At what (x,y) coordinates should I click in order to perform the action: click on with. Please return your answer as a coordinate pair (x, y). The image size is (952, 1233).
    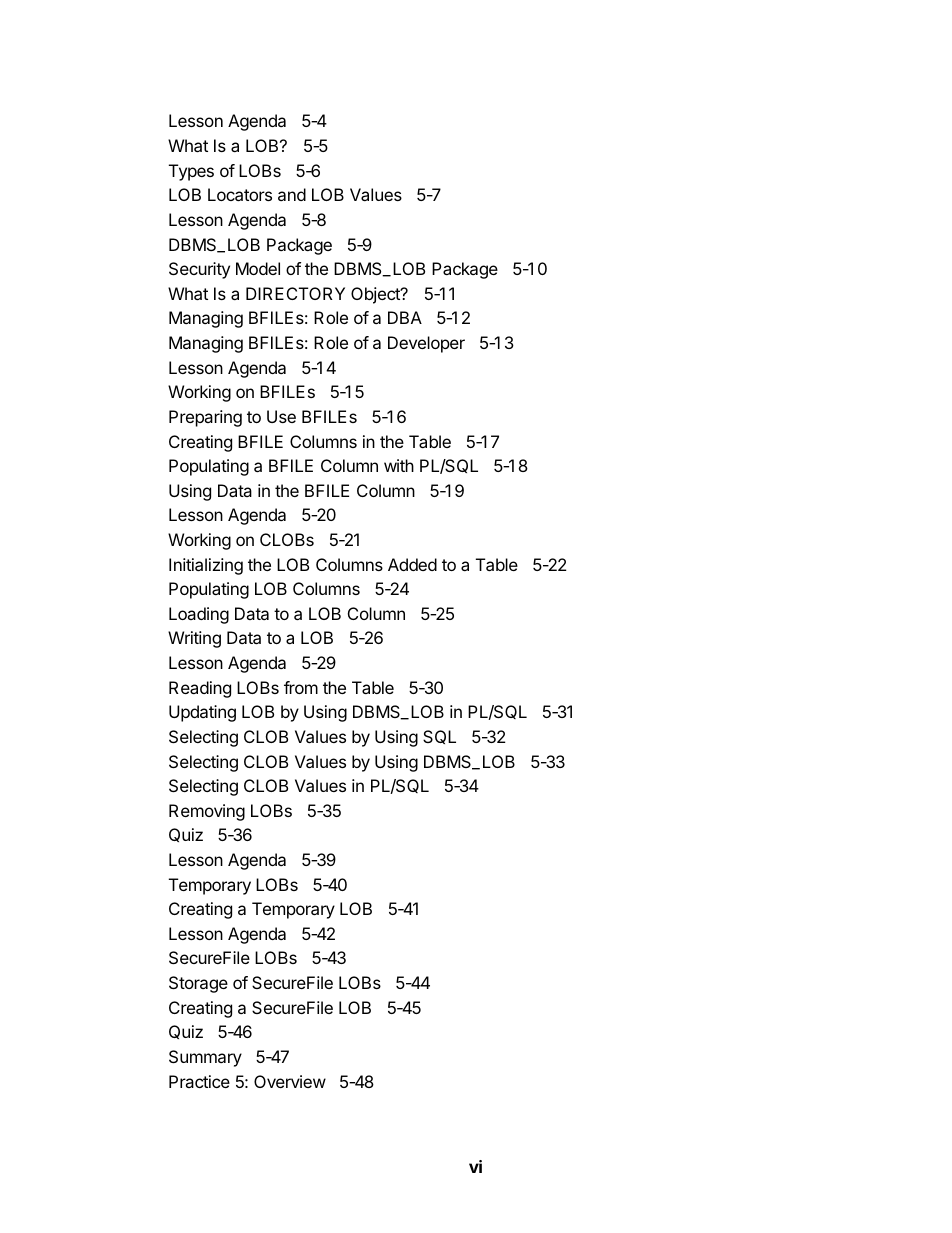
    Looking at the image, I should click on (399, 465).
